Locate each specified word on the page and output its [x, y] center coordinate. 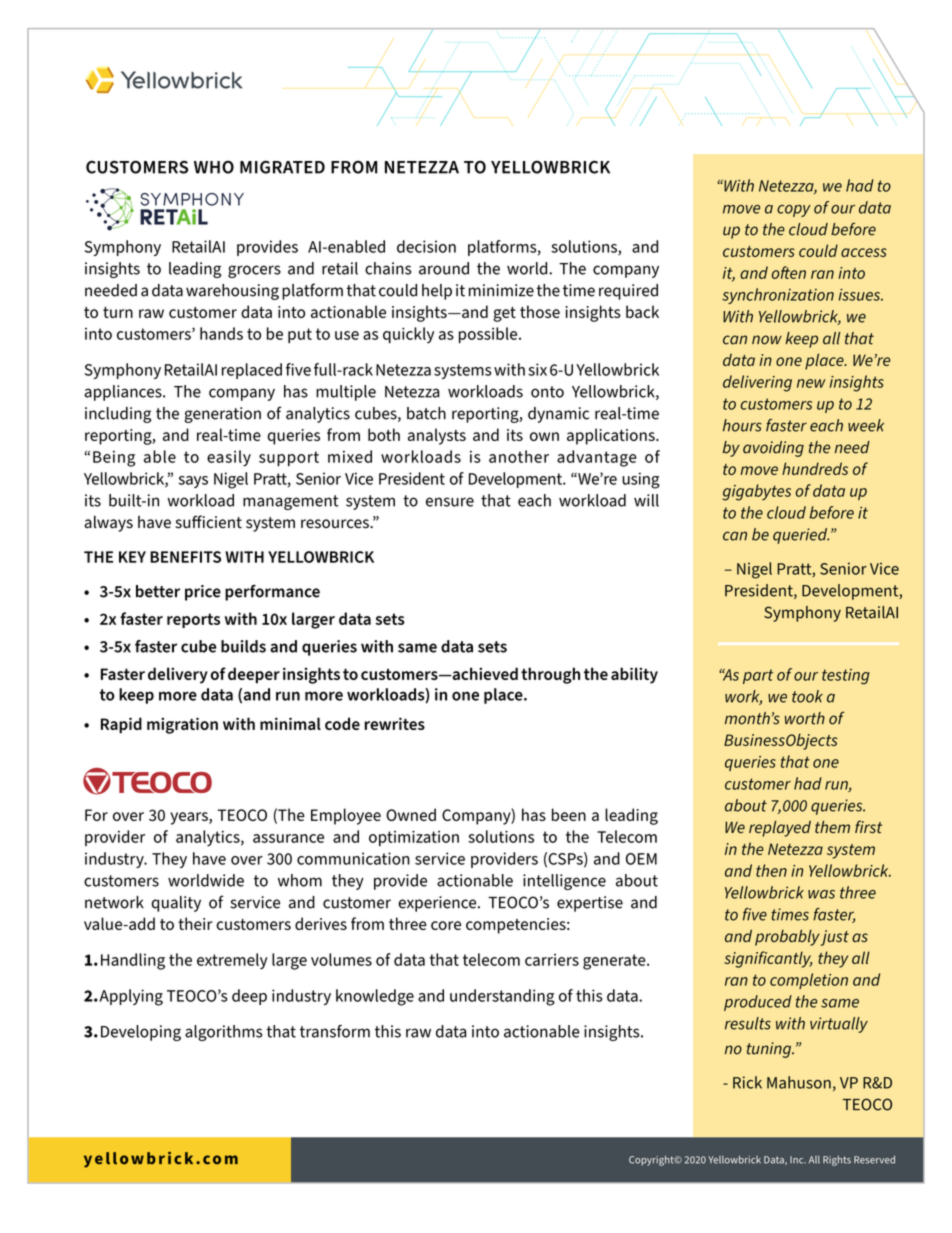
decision [426, 246]
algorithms [223, 1033]
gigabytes [756, 492]
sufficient [208, 522]
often [788, 272]
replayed [780, 829]
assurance [288, 838]
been [569, 814]
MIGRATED [282, 167]
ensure [450, 502]
